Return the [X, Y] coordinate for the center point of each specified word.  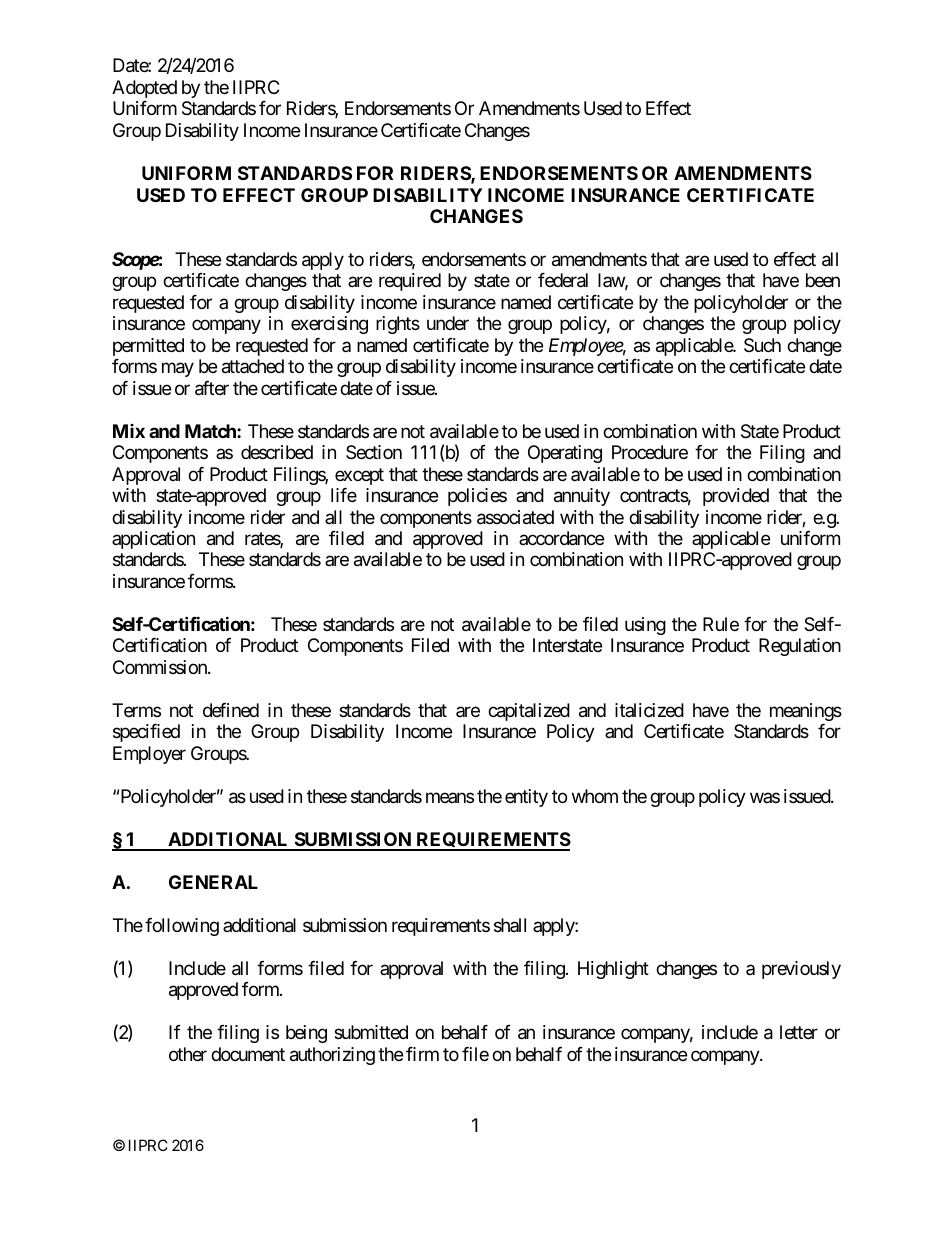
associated [515, 517]
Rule [721, 624]
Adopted [144, 89]
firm [422, 1054]
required [410, 282]
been [823, 280]
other [188, 1054]
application [153, 540]
